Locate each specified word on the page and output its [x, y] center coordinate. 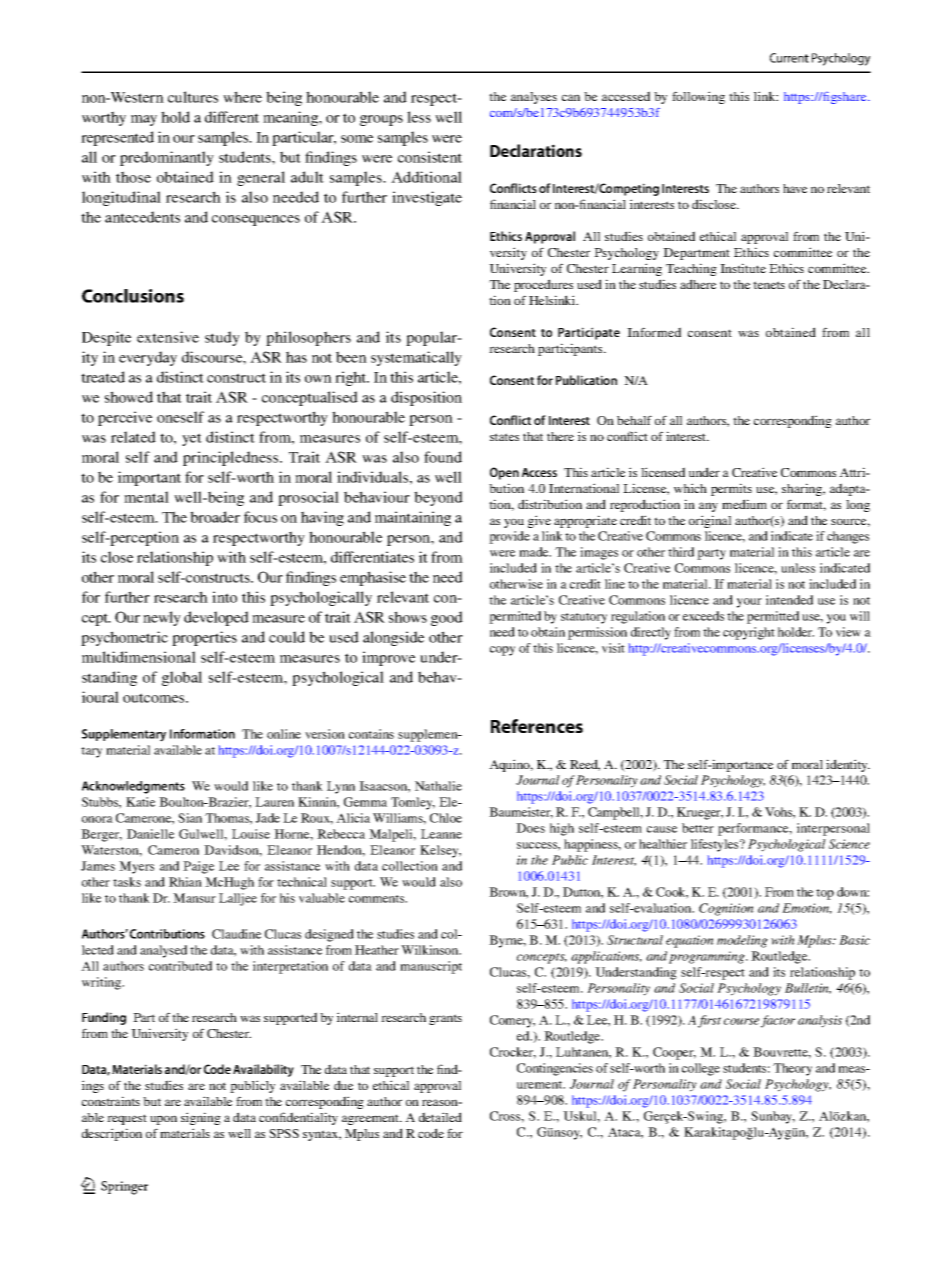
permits [731, 489]
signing [201, 1118]
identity [848, 765]
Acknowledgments [133, 787]
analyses [534, 98]
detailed [440, 1117]
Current [789, 58]
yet [192, 439]
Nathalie [438, 786]
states [504, 437]
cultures [193, 97]
